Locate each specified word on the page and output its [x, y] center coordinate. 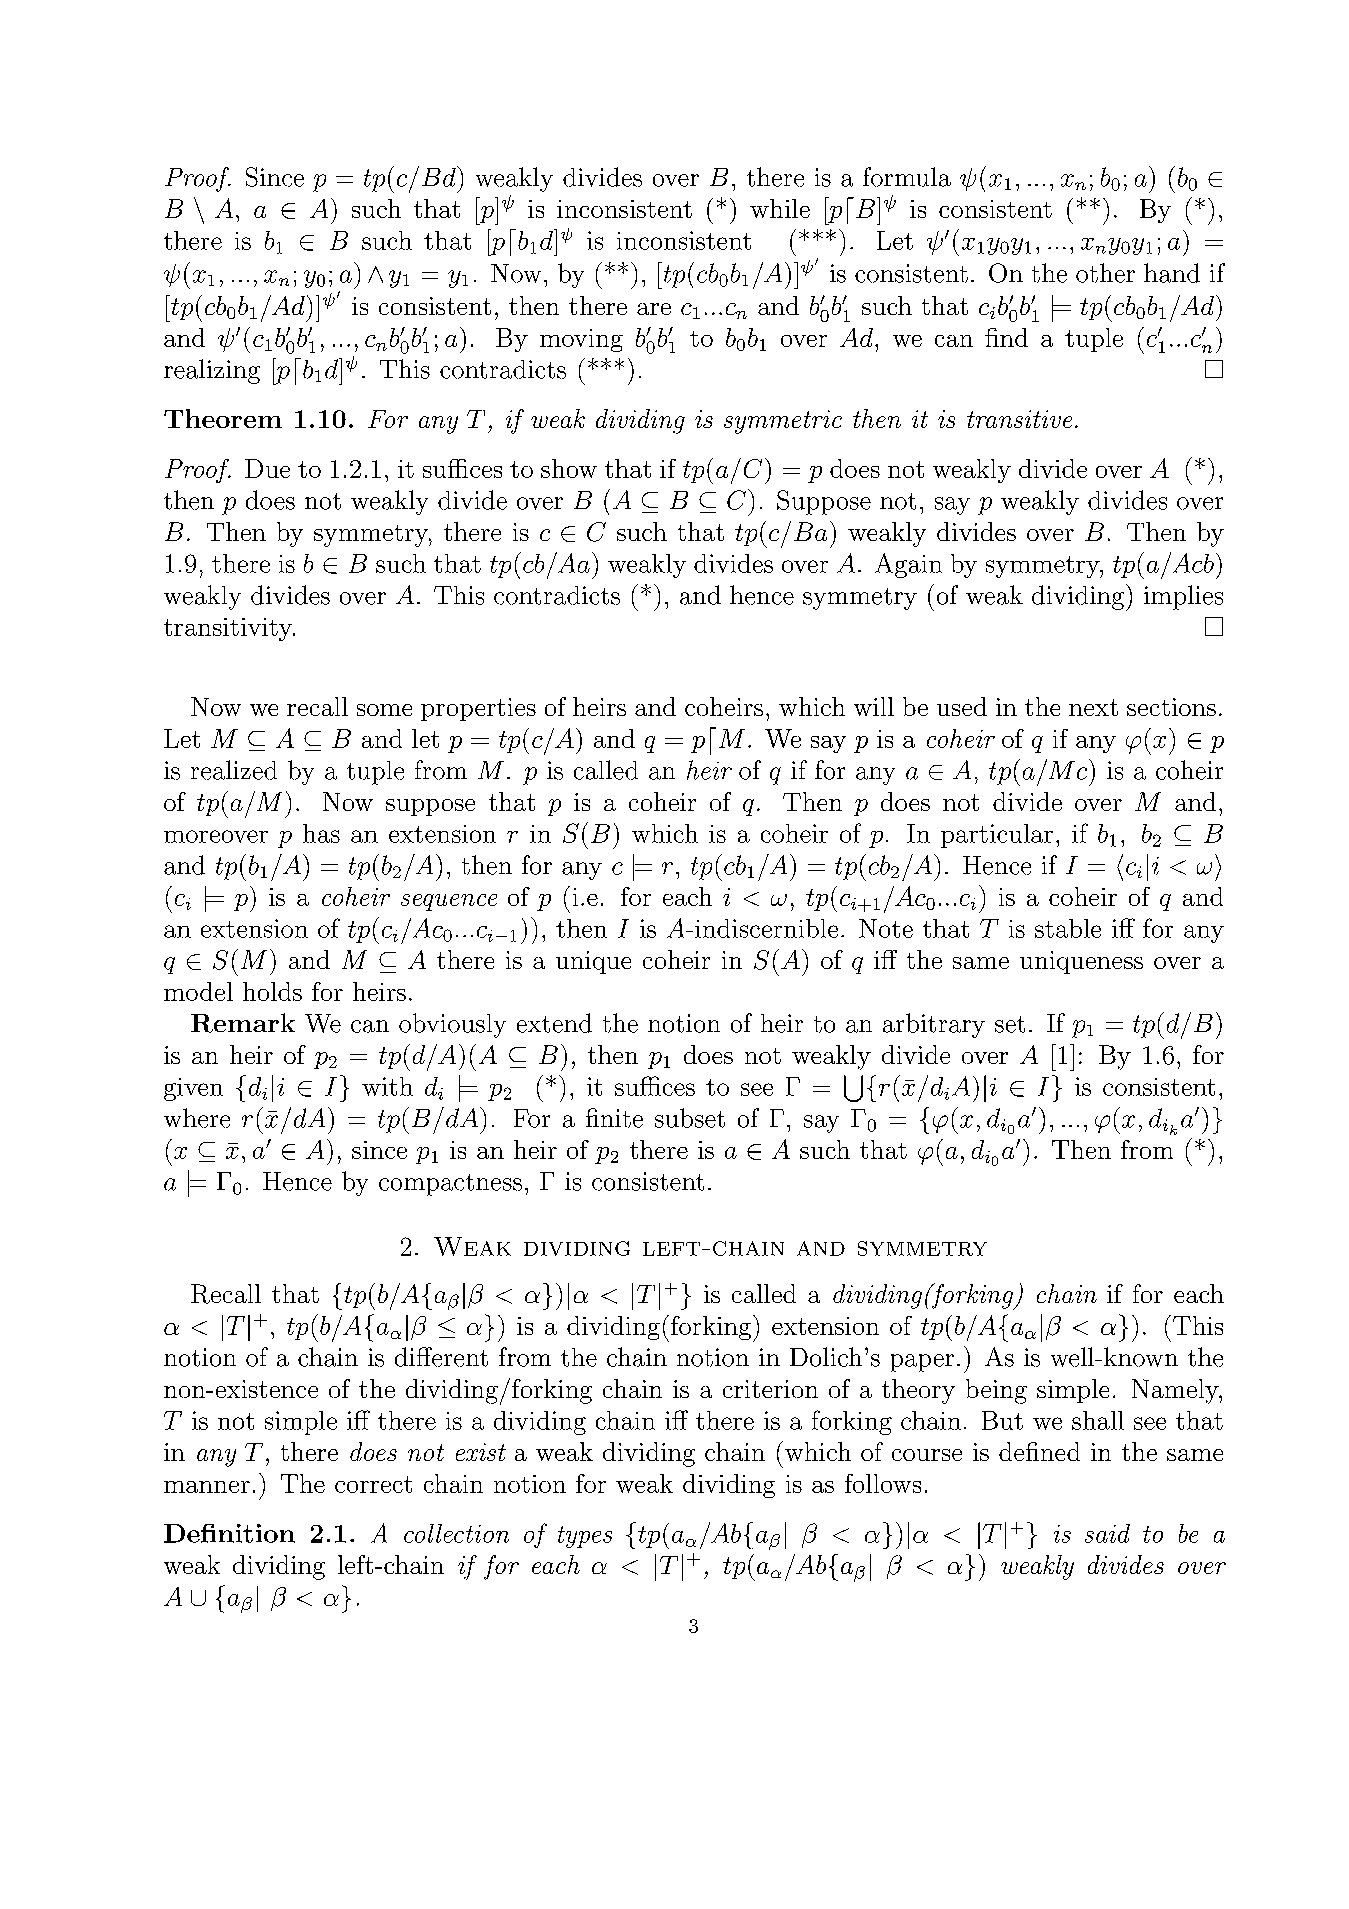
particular [997, 836]
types [585, 1537]
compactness [450, 1185]
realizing [212, 371]
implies [1183, 597]
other [1105, 273]
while [780, 208]
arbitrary [934, 1025]
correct [373, 1484]
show [569, 468]
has [321, 833]
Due [267, 468]
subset [690, 1118]
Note [886, 928]
